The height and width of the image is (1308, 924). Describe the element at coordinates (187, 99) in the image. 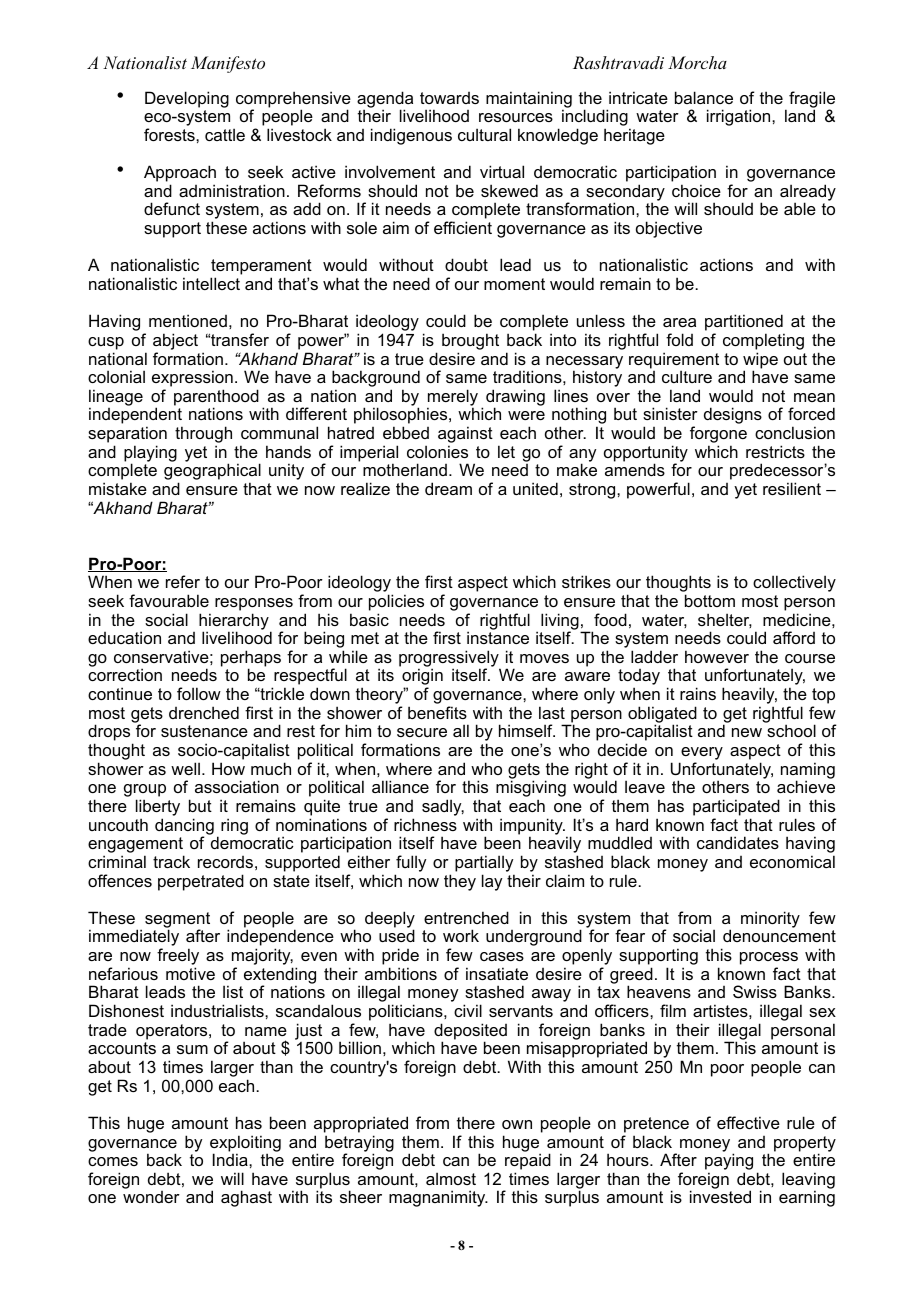

I see `Developing` at that location.
